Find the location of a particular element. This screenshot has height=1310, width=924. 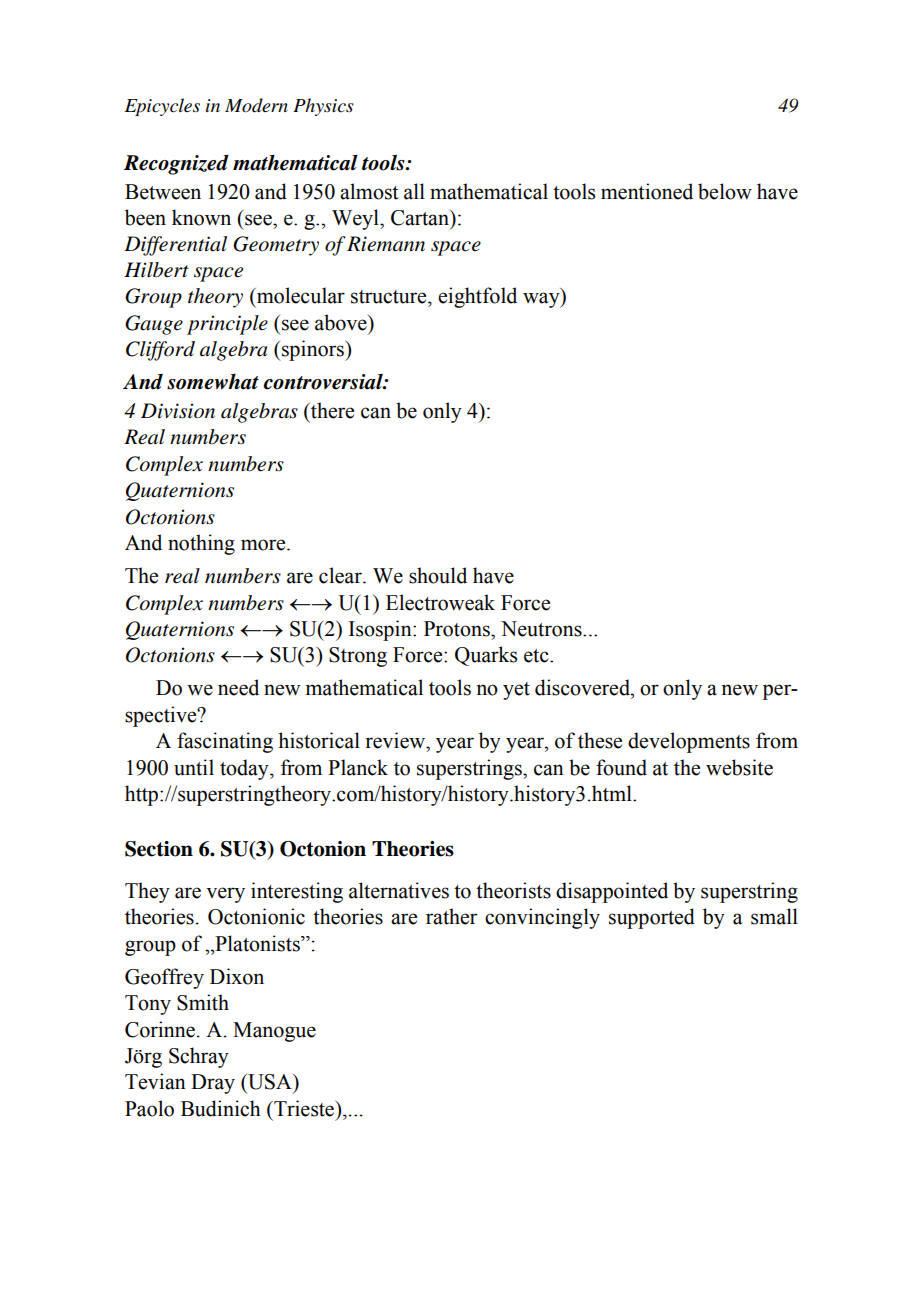

discovered is located at coordinates (583, 687).
